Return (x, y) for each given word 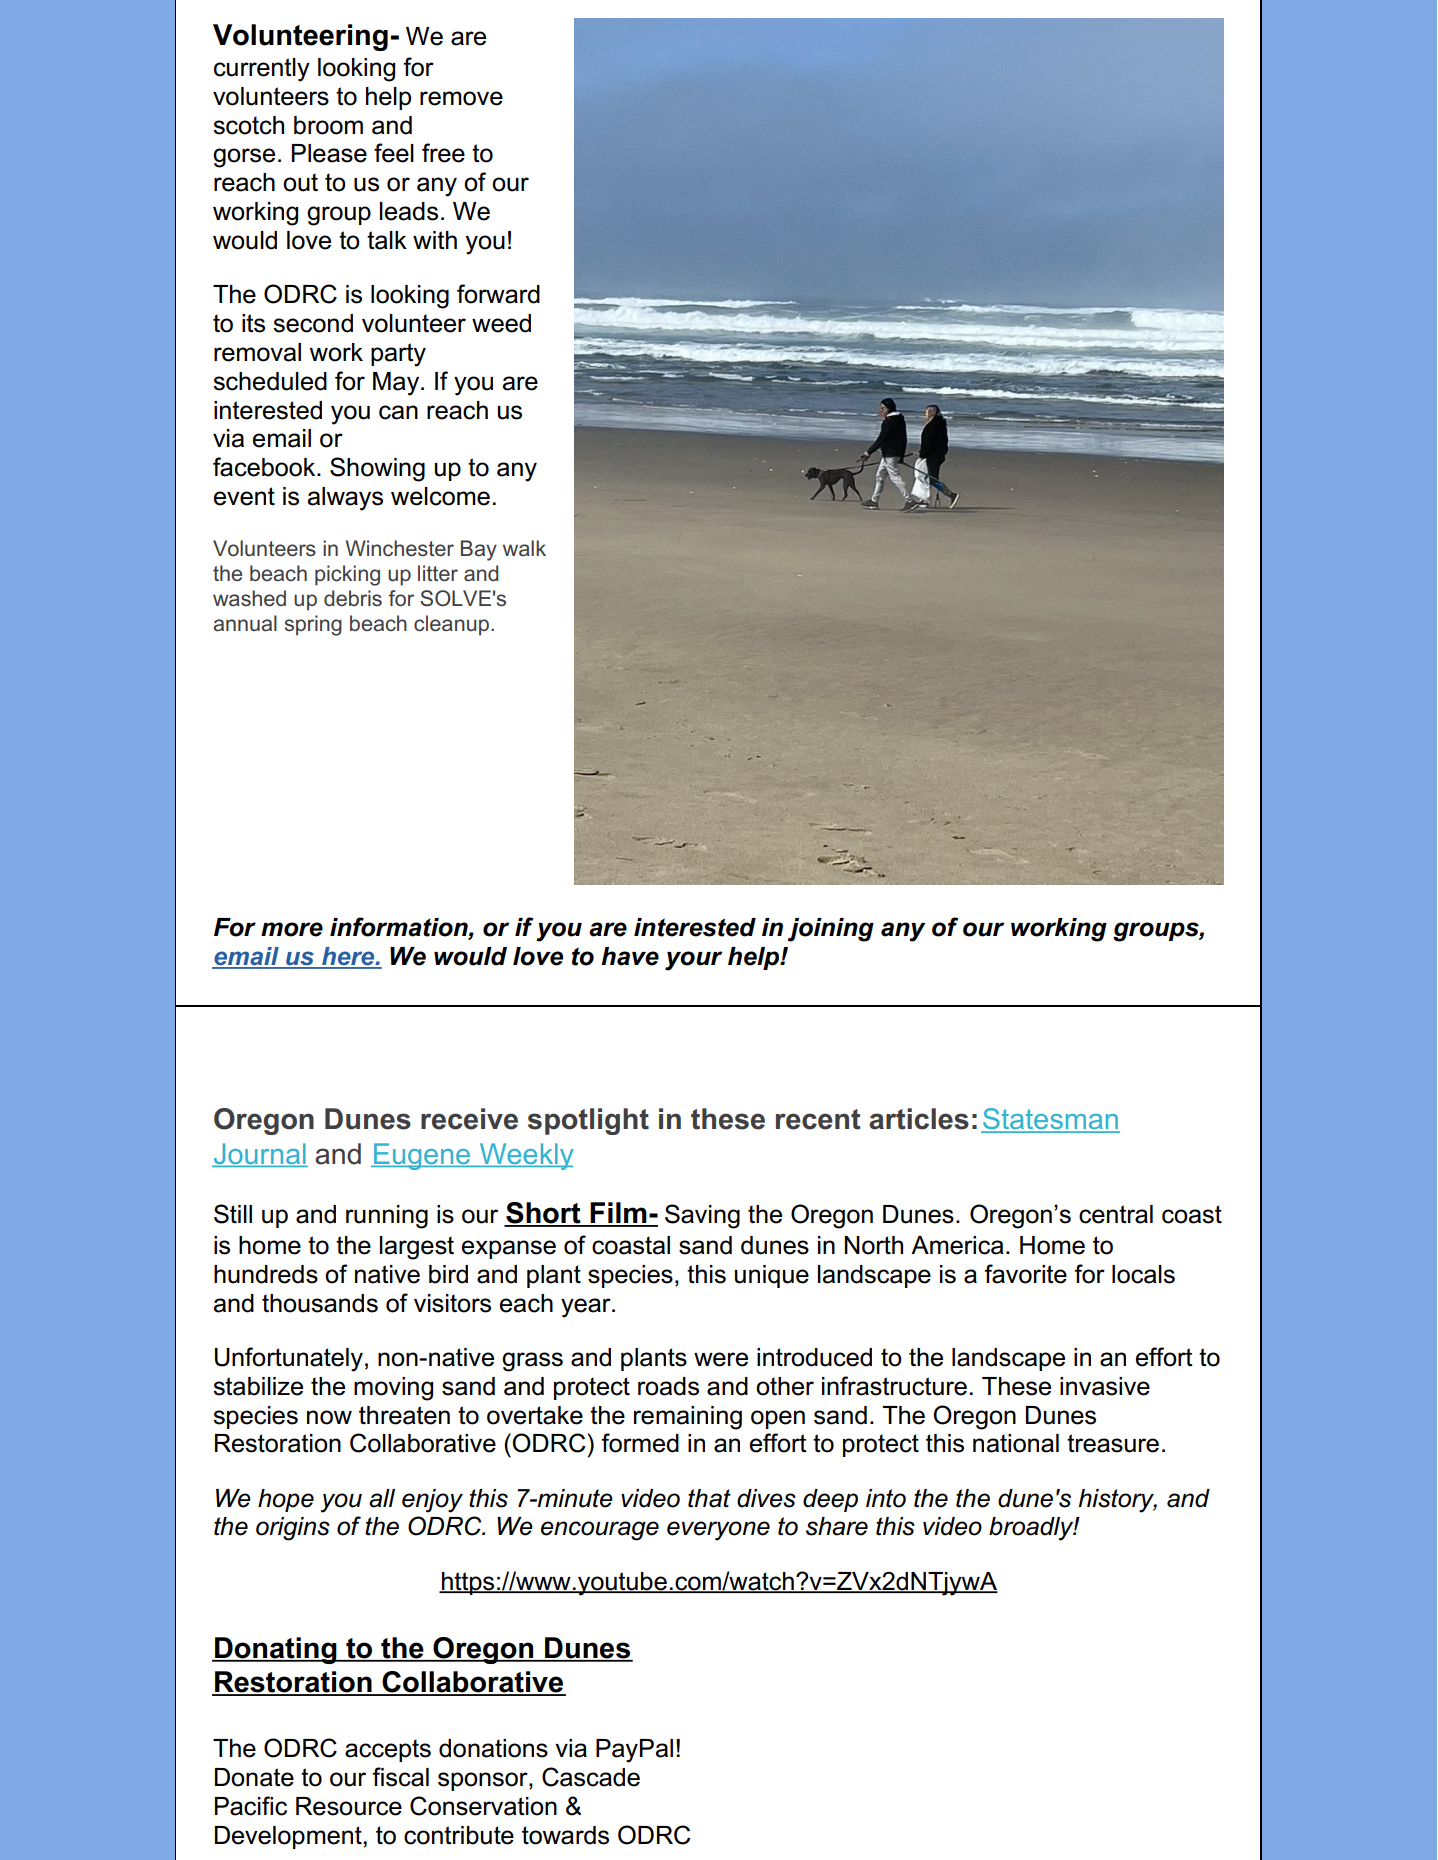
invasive (1105, 1386)
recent (818, 1119)
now (329, 1417)
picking (347, 575)
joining (831, 930)
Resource (349, 1806)
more (292, 929)
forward (498, 294)
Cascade (591, 1777)
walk (524, 548)
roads (668, 1386)
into (886, 1498)
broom (328, 125)
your (694, 961)
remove (461, 98)
